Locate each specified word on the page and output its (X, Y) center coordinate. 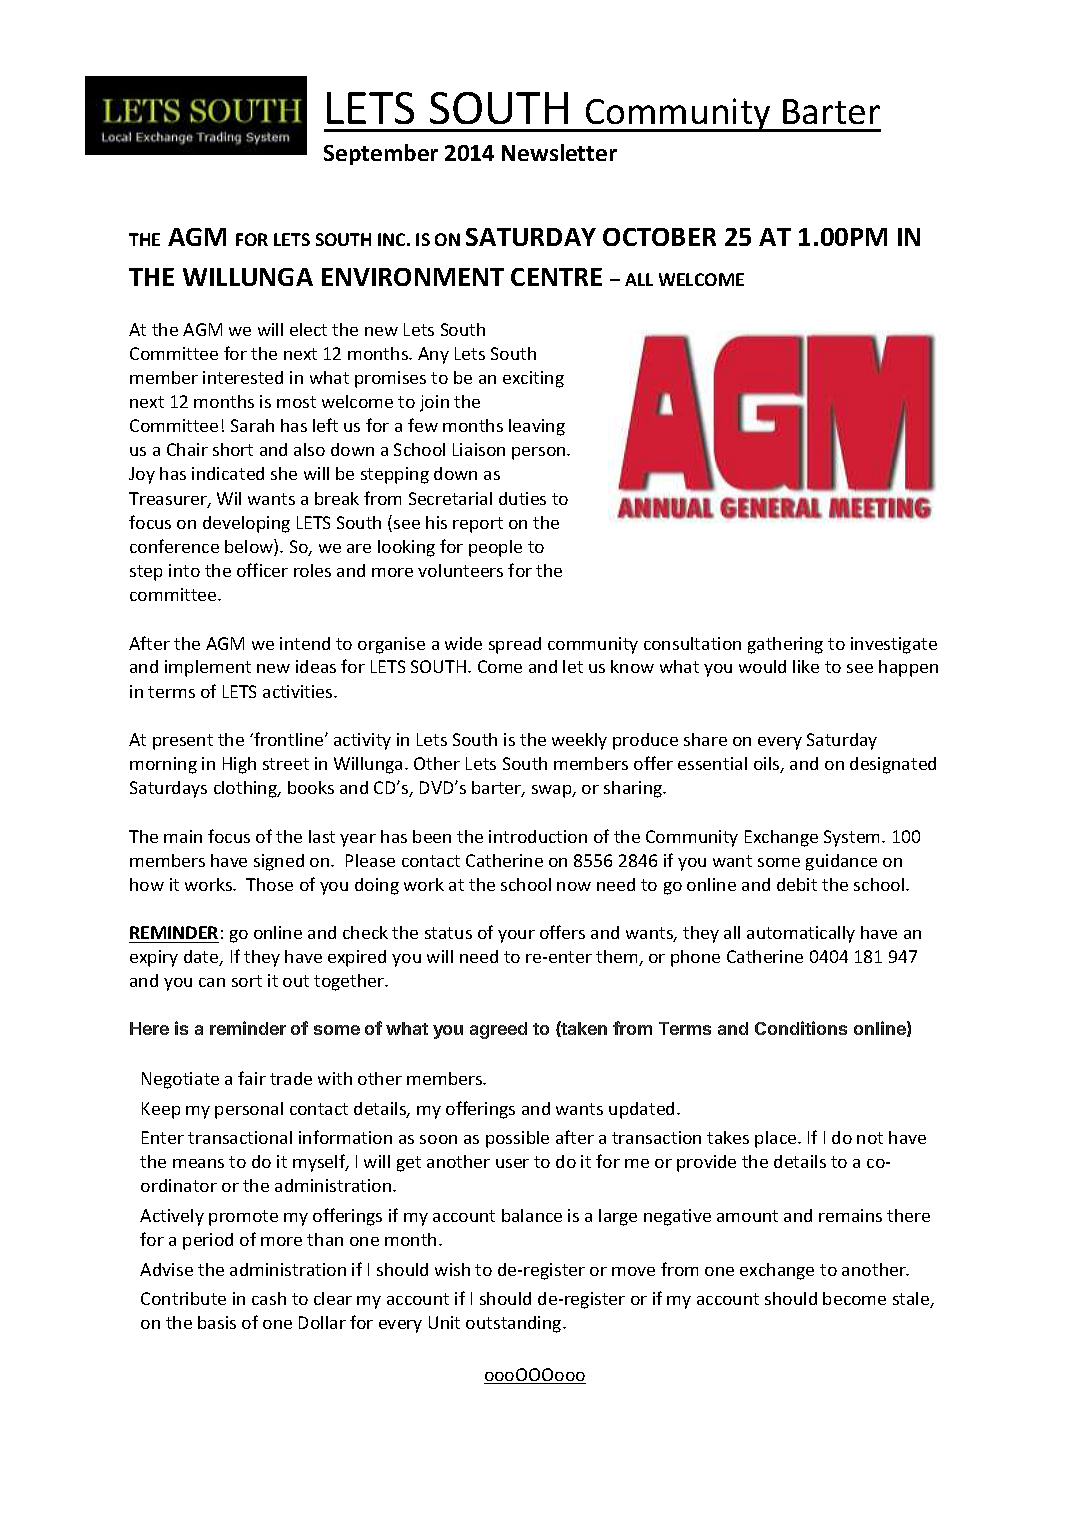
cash (269, 1298)
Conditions (801, 1028)
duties (522, 498)
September (381, 154)
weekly (579, 741)
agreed (498, 1030)
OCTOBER (659, 237)
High (239, 765)
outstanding (515, 1324)
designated (893, 765)
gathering (785, 645)
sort (247, 981)
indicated (228, 473)
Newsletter (559, 152)
